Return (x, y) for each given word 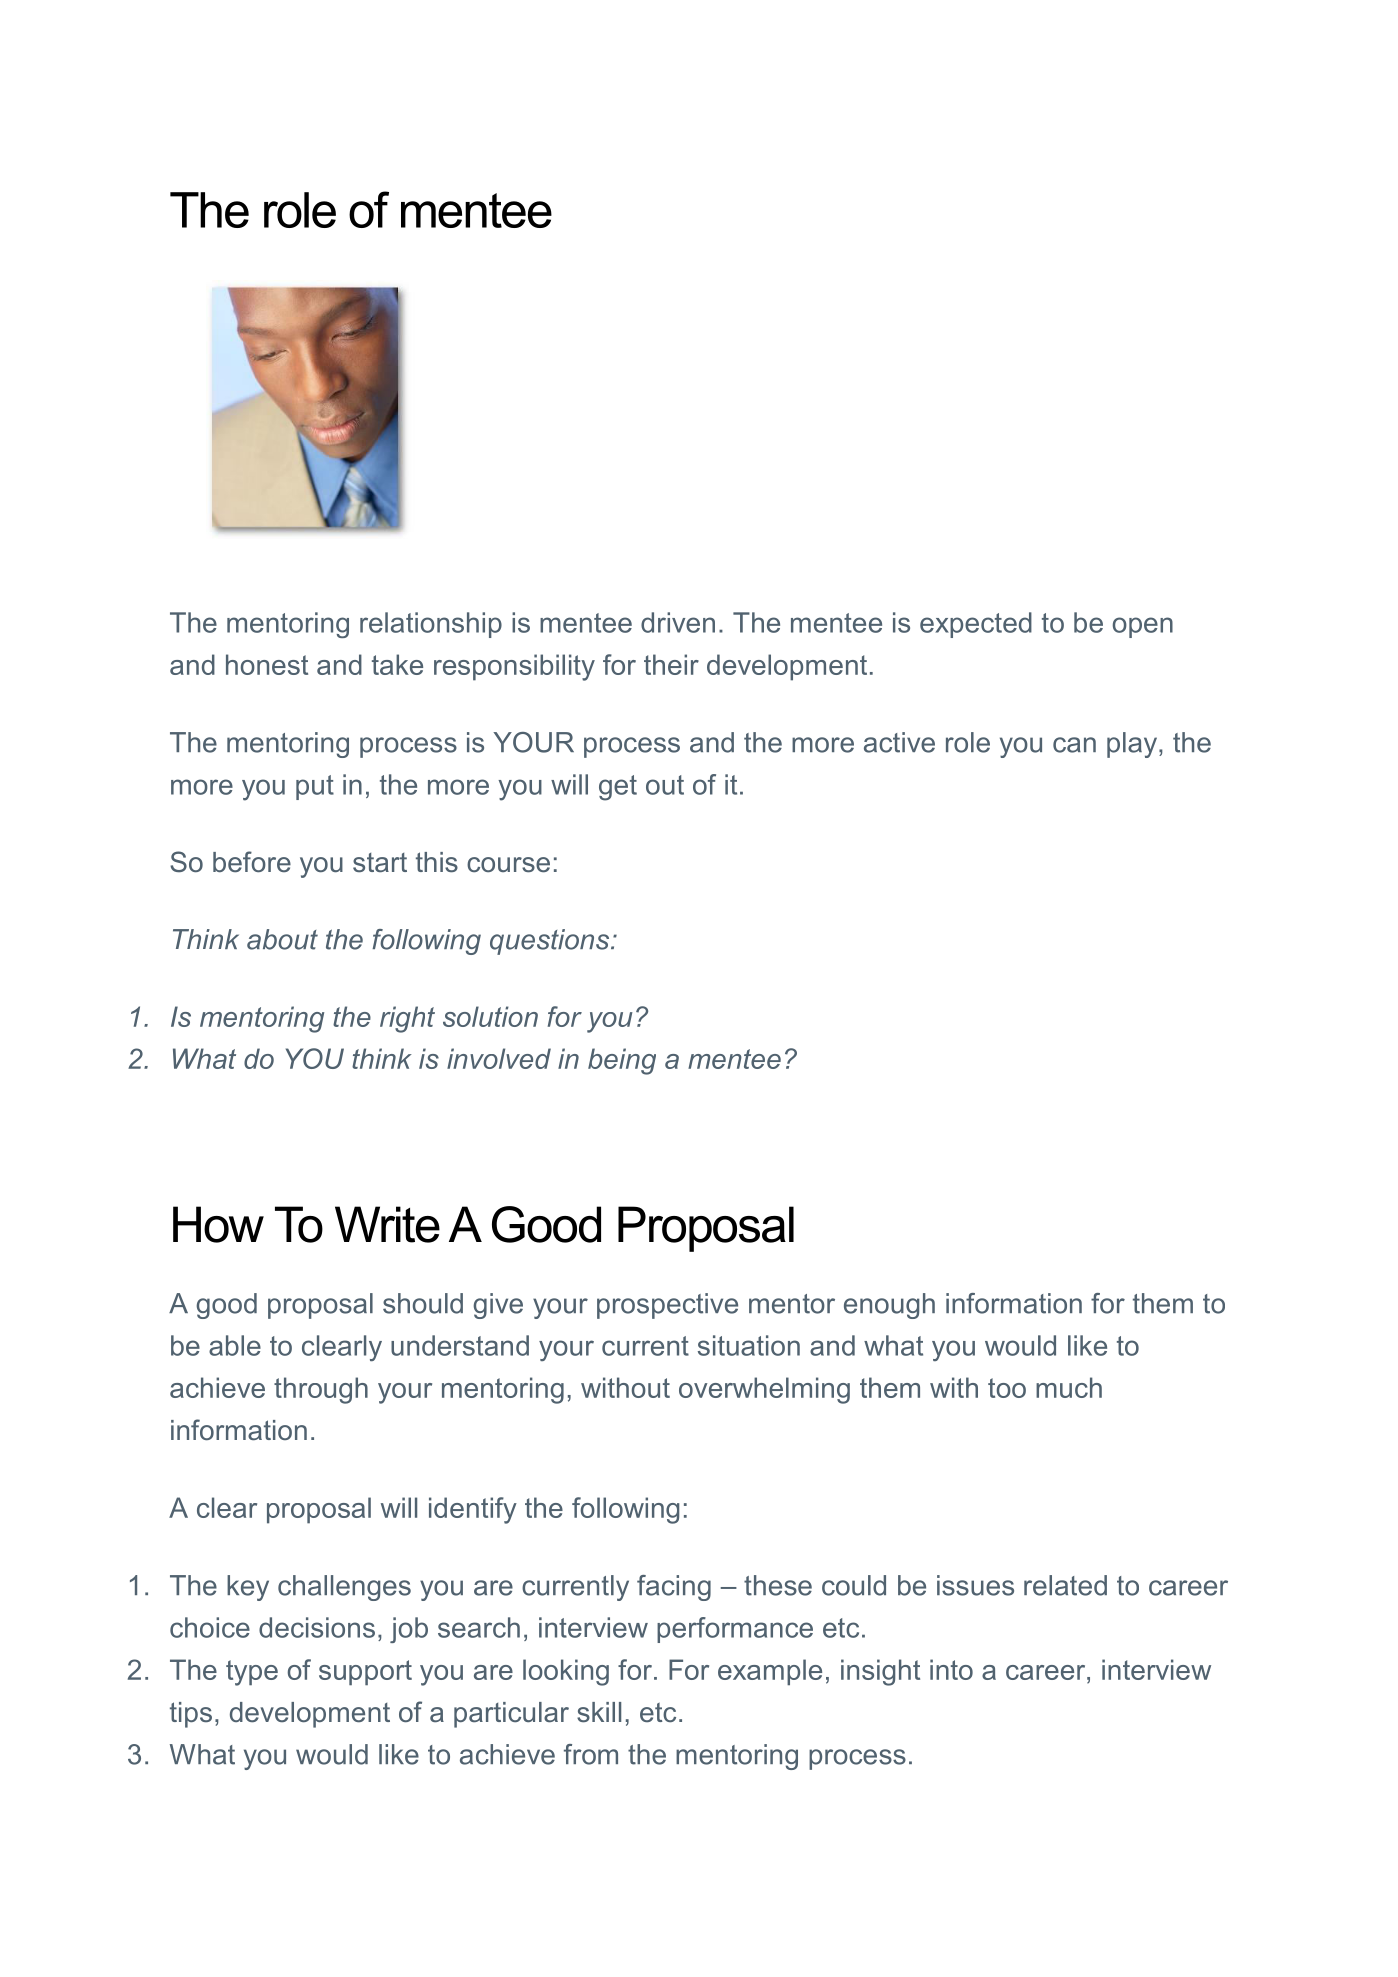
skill (599, 1712)
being (622, 1061)
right (407, 1019)
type (252, 1673)
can (1074, 745)
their (671, 664)
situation (749, 1345)
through (321, 1390)
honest (267, 664)
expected (976, 625)
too (1007, 1388)
